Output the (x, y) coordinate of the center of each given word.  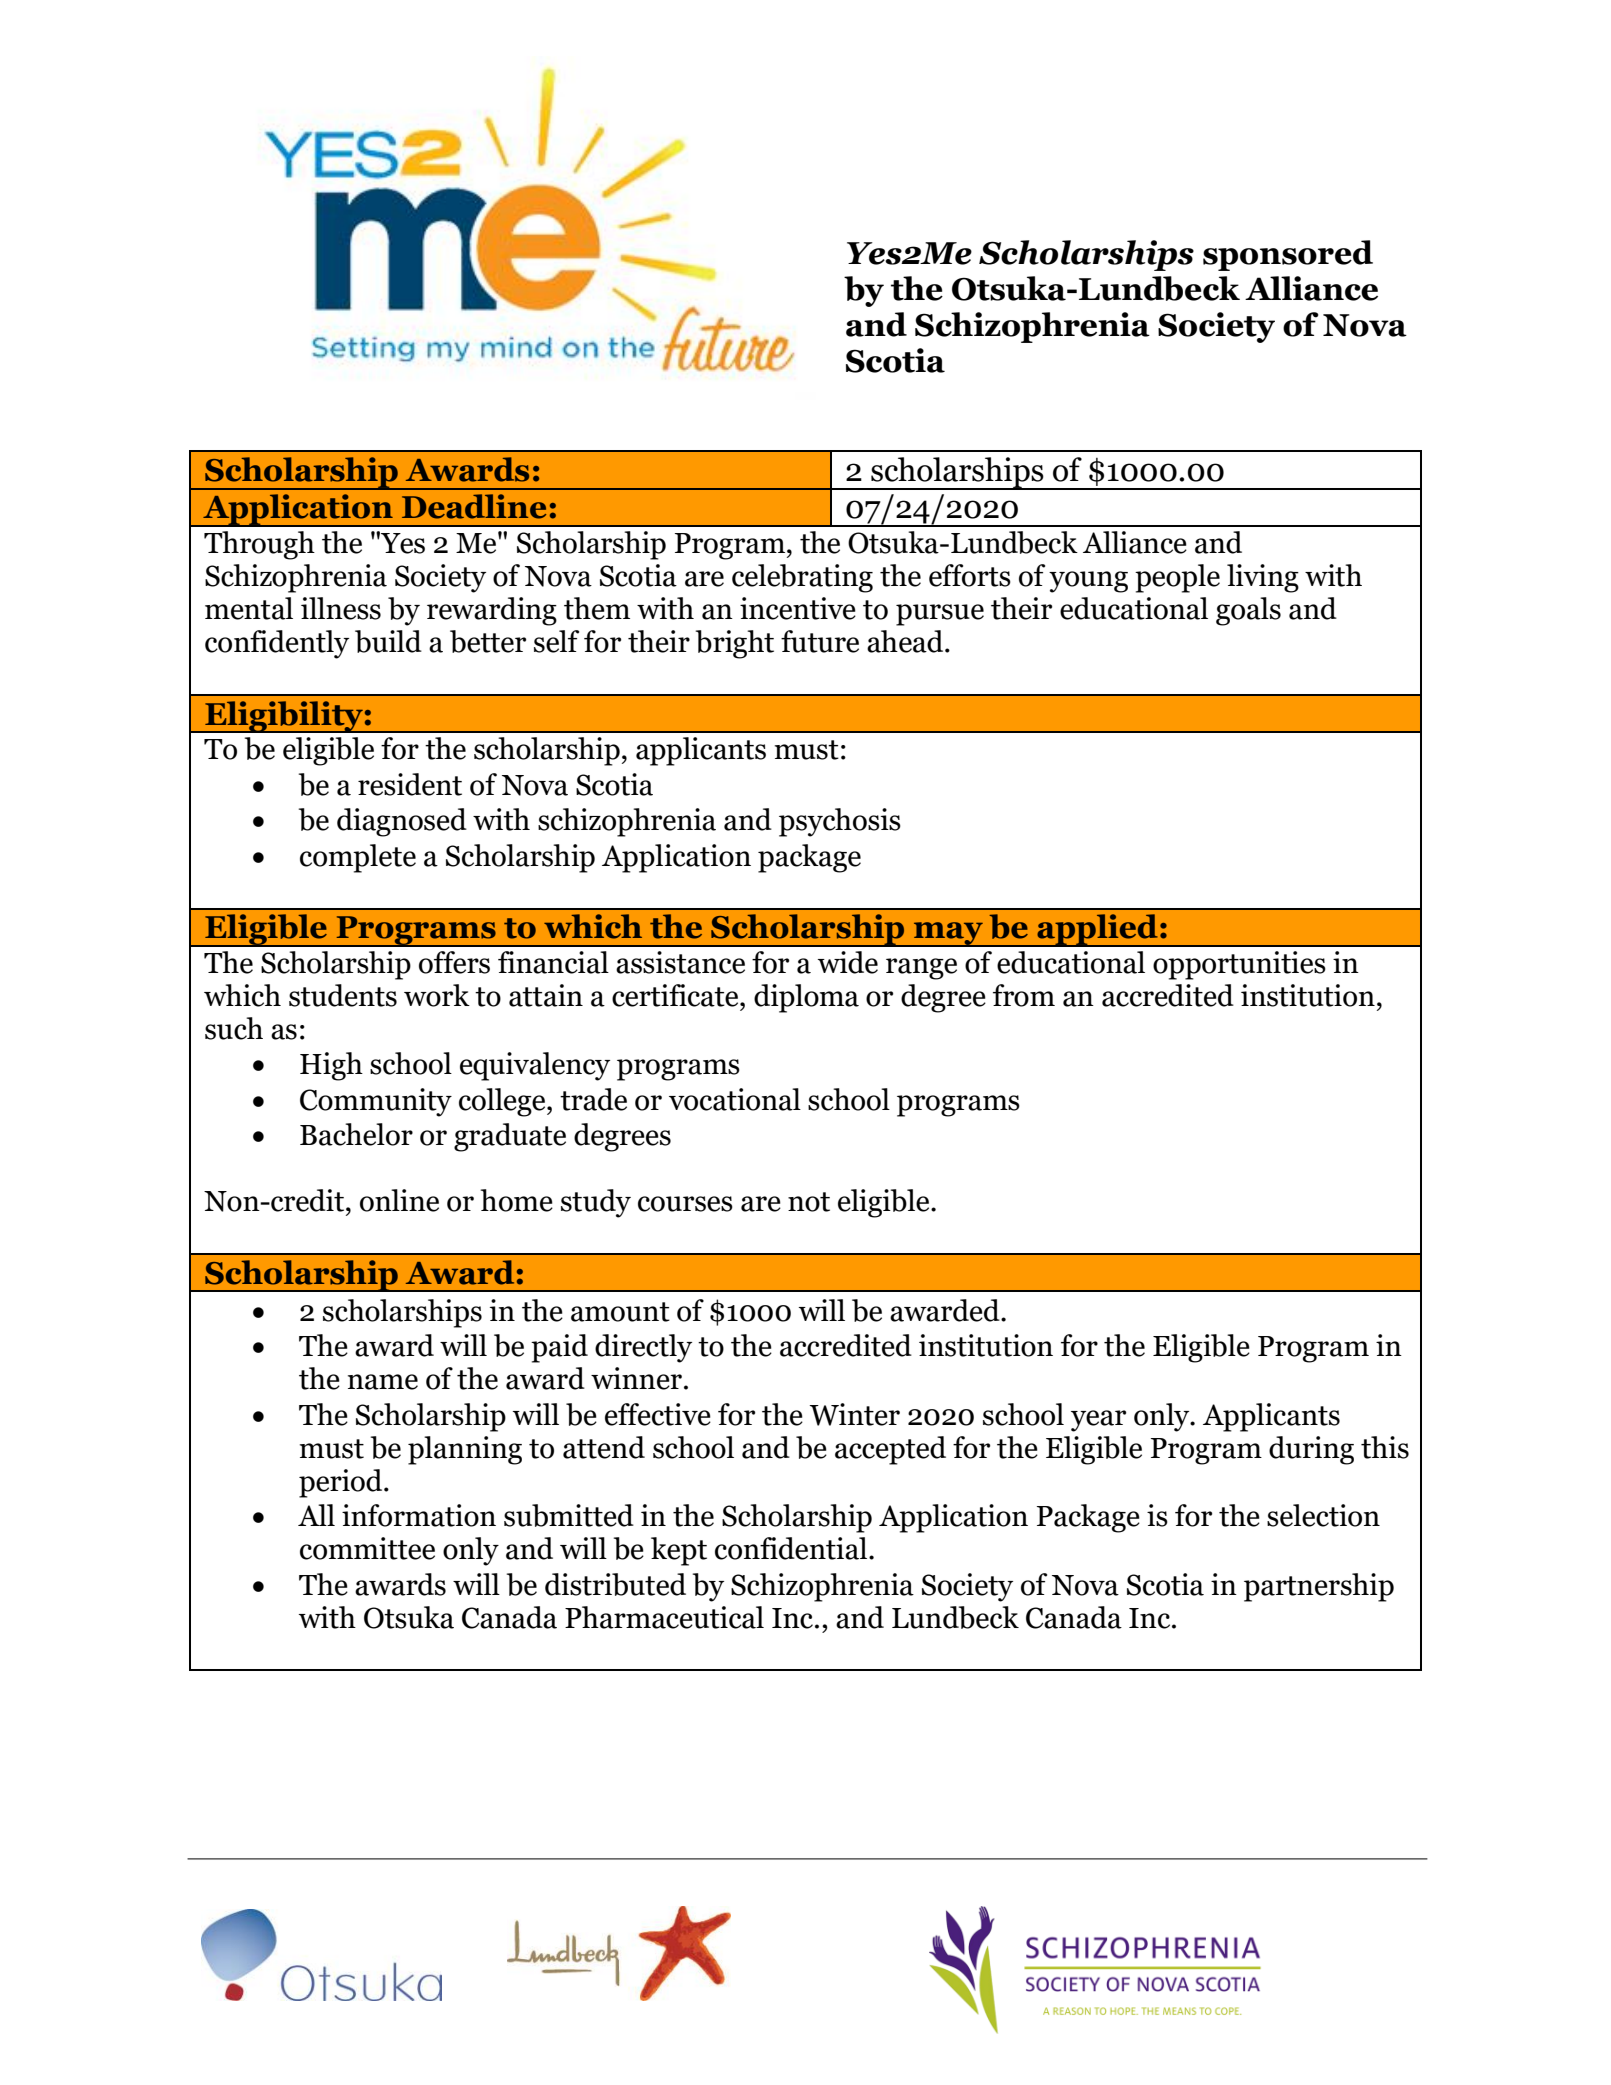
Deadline (474, 506)
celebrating (802, 578)
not (809, 1202)
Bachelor (356, 1134)
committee (367, 1548)
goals (1248, 611)
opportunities (1239, 965)
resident (410, 784)
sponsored (1288, 255)
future (820, 641)
